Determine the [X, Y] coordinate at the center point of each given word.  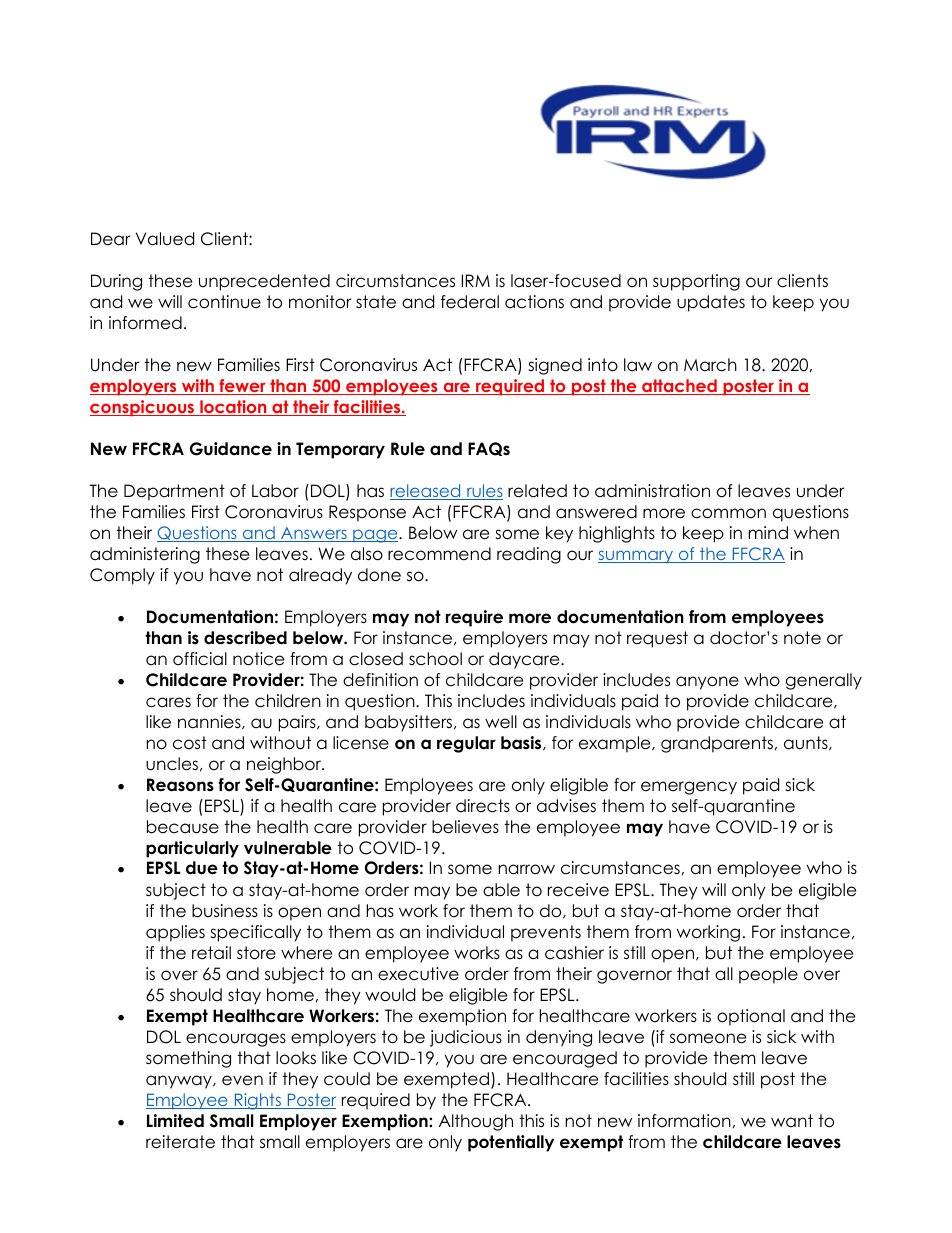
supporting [696, 282]
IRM [476, 280]
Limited [175, 1121]
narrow [527, 869]
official [200, 659]
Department [174, 492]
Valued [165, 239]
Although [476, 1122]
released [426, 492]
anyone [707, 683]
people [768, 975]
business [225, 911]
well [501, 722]
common [728, 513]
